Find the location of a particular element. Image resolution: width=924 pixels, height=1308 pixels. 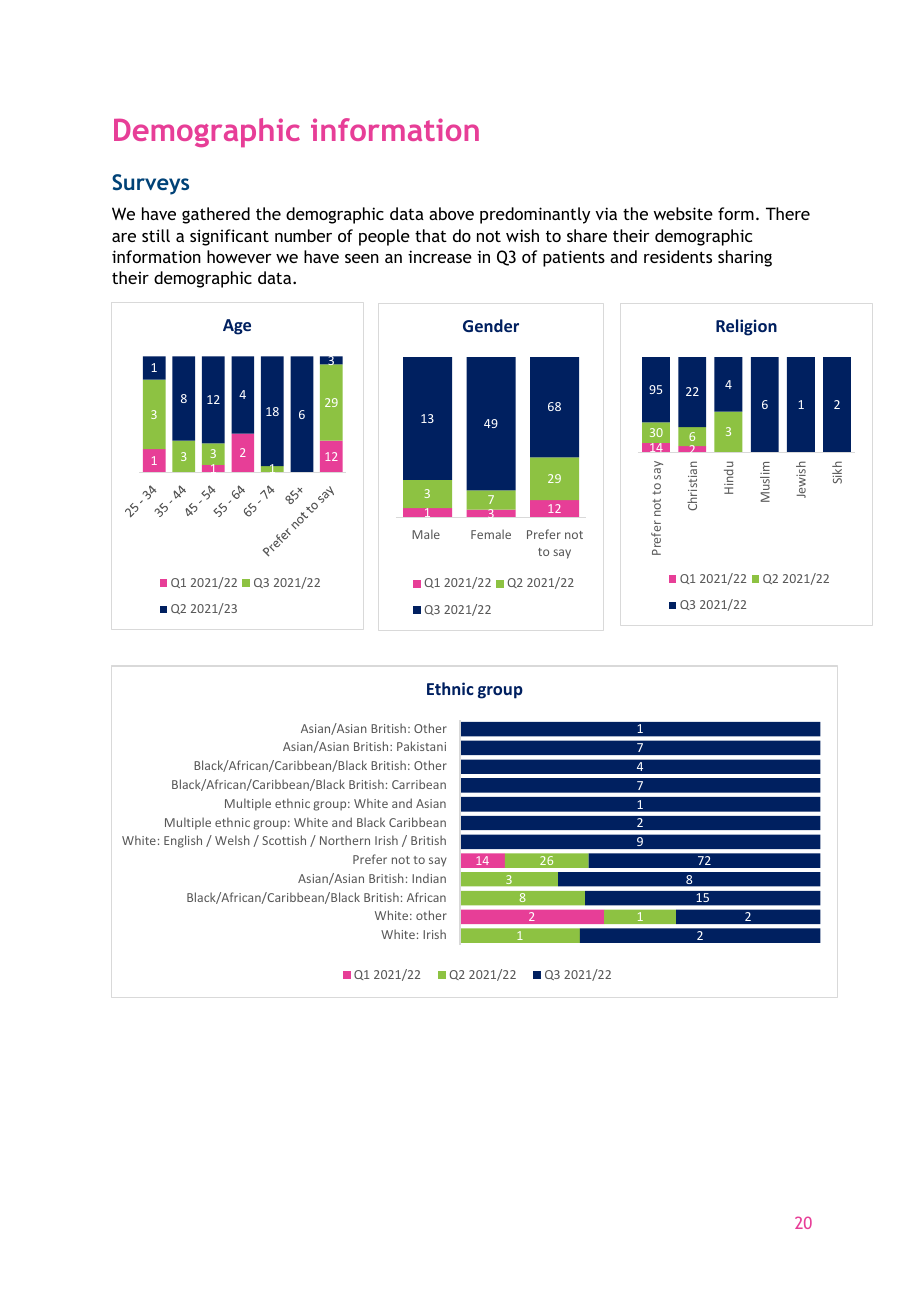

significant is located at coordinates (229, 237).
